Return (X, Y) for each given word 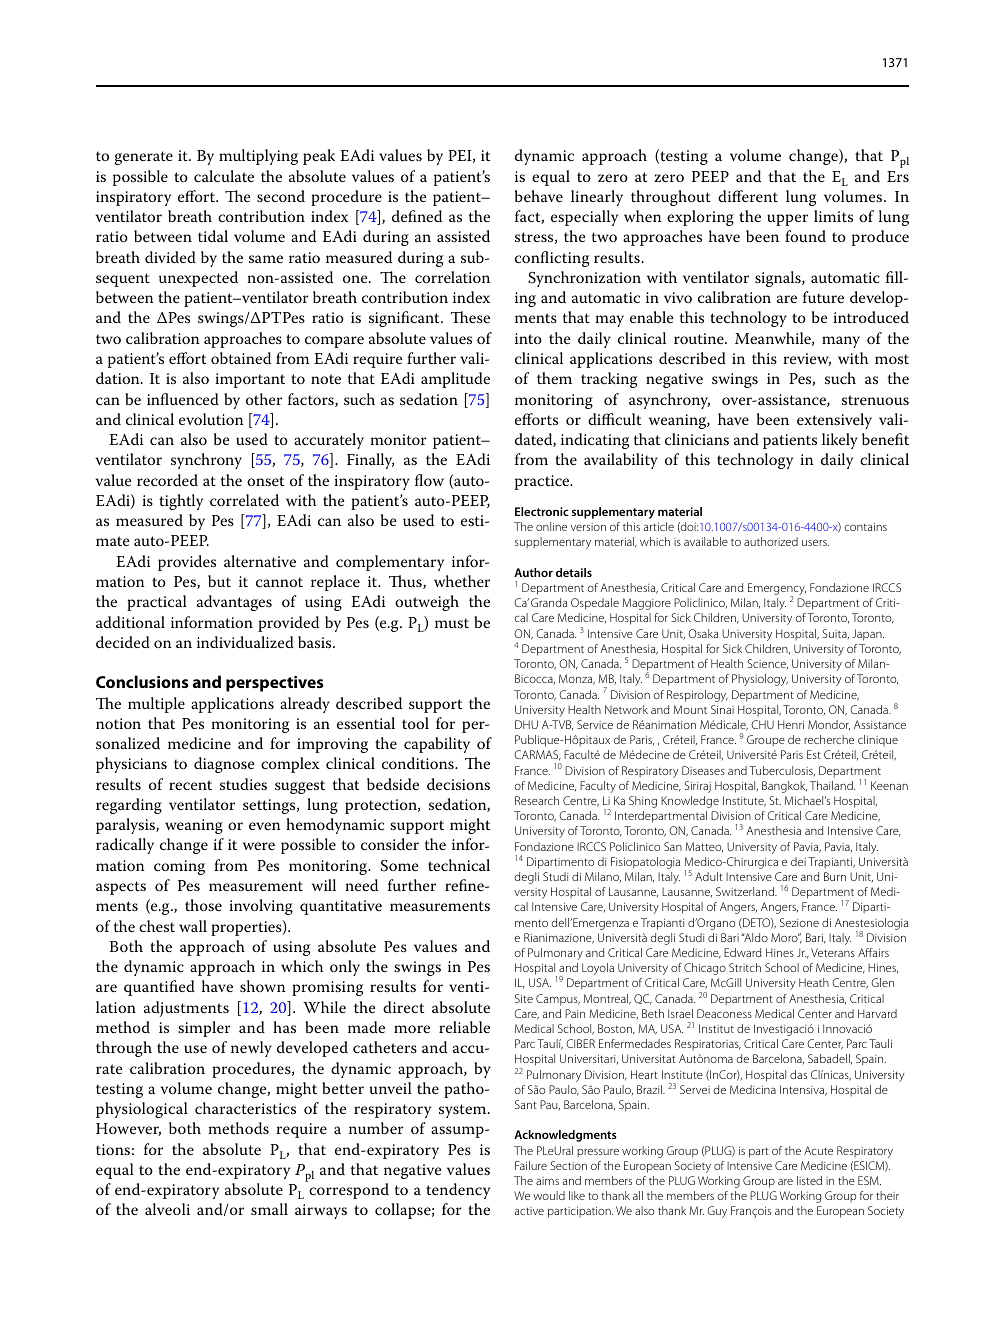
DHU (526, 724)
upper (787, 220)
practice (543, 482)
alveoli (167, 1209)
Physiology (760, 680)
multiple (156, 705)
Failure (531, 1165)
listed (809, 1180)
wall (193, 926)
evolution (211, 419)
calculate (224, 176)
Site (524, 998)
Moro (785, 937)
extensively (834, 421)
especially (584, 218)
